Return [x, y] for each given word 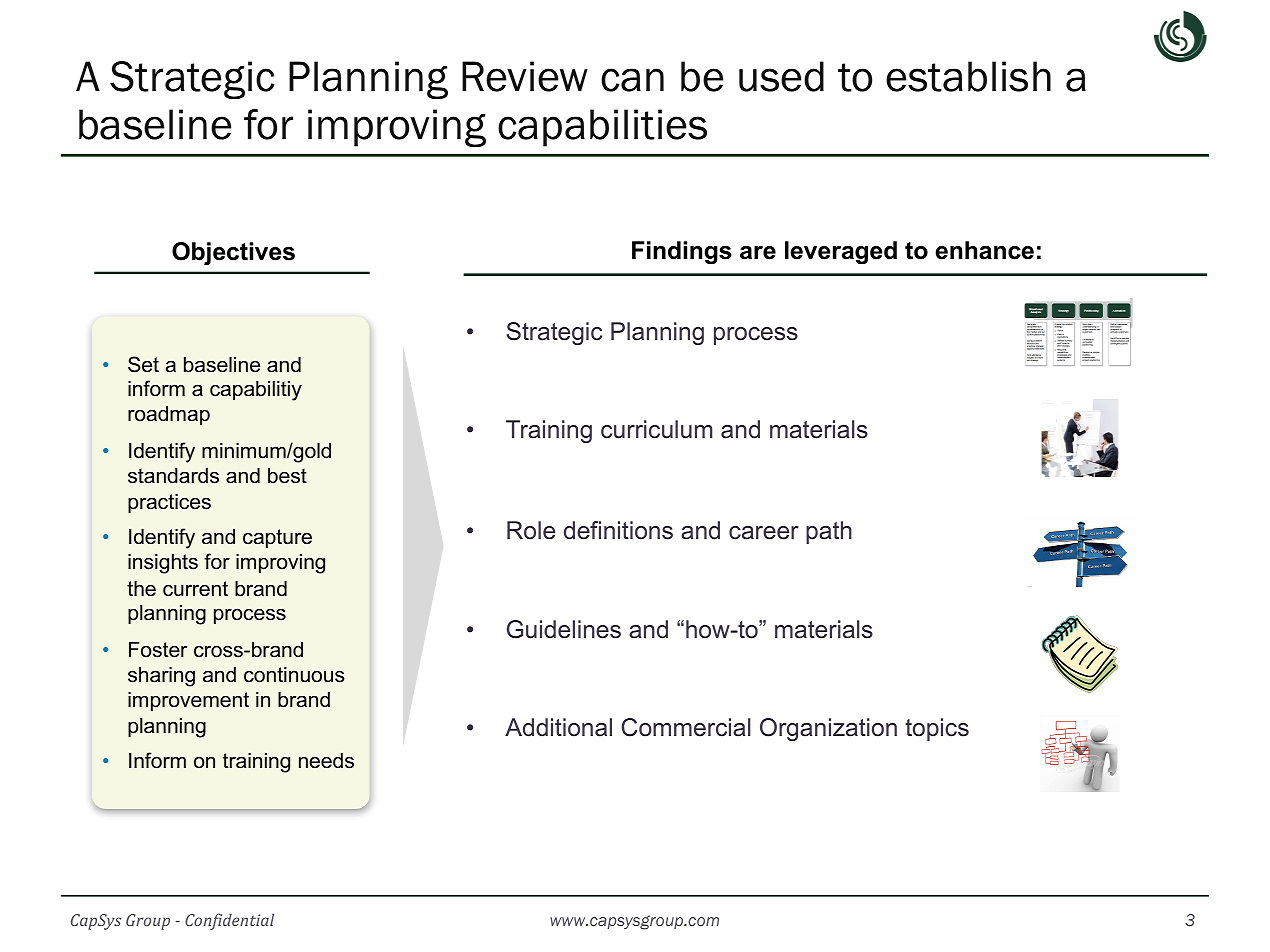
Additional [558, 727]
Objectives [233, 253]
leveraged [841, 252]
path [829, 532]
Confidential [229, 921]
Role [531, 530]
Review [525, 76]
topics [937, 729]
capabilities [602, 128]
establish [968, 76]
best [287, 476]
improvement [188, 702]
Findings [682, 252]
